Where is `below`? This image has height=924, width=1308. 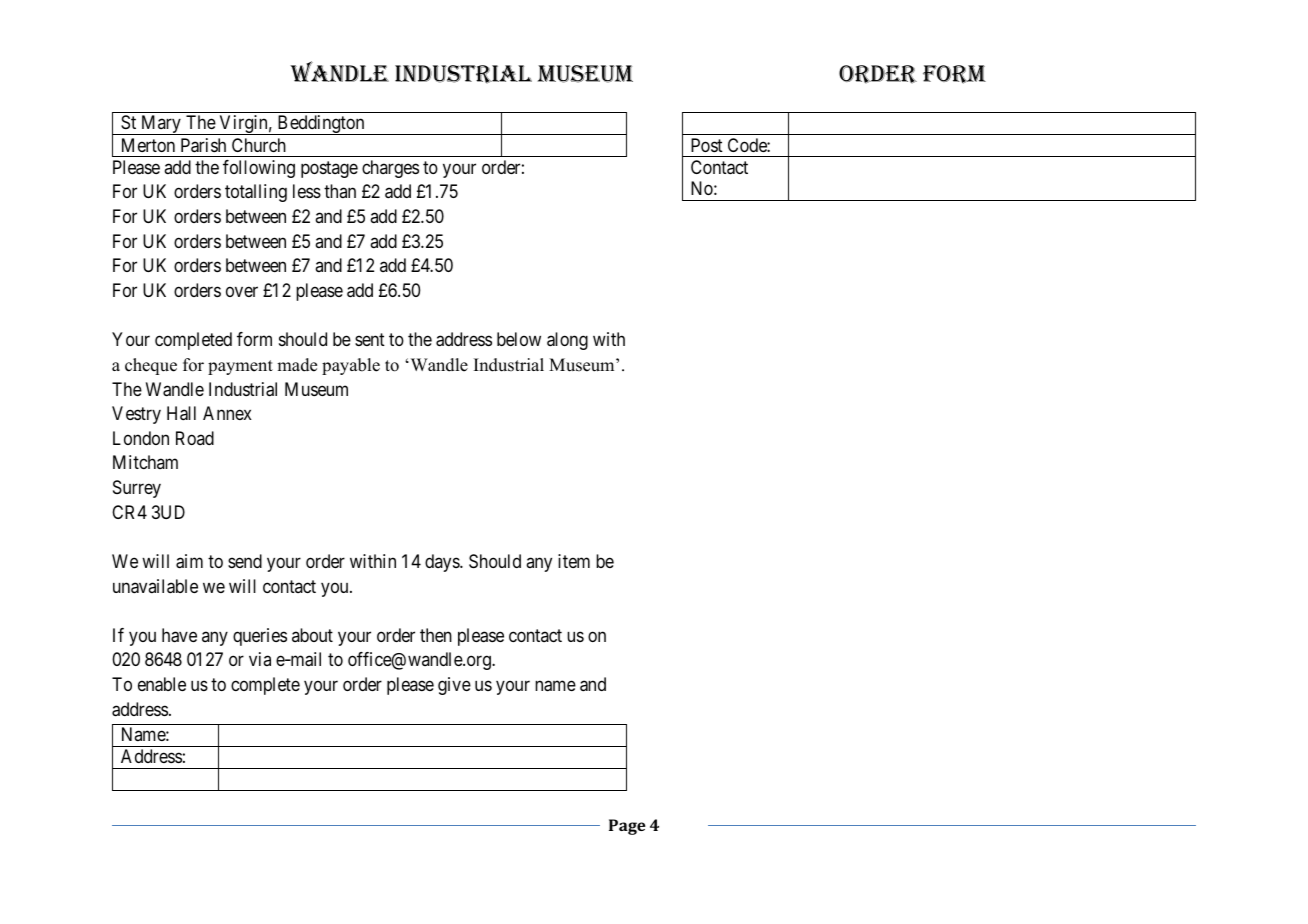
below is located at coordinates (519, 339).
